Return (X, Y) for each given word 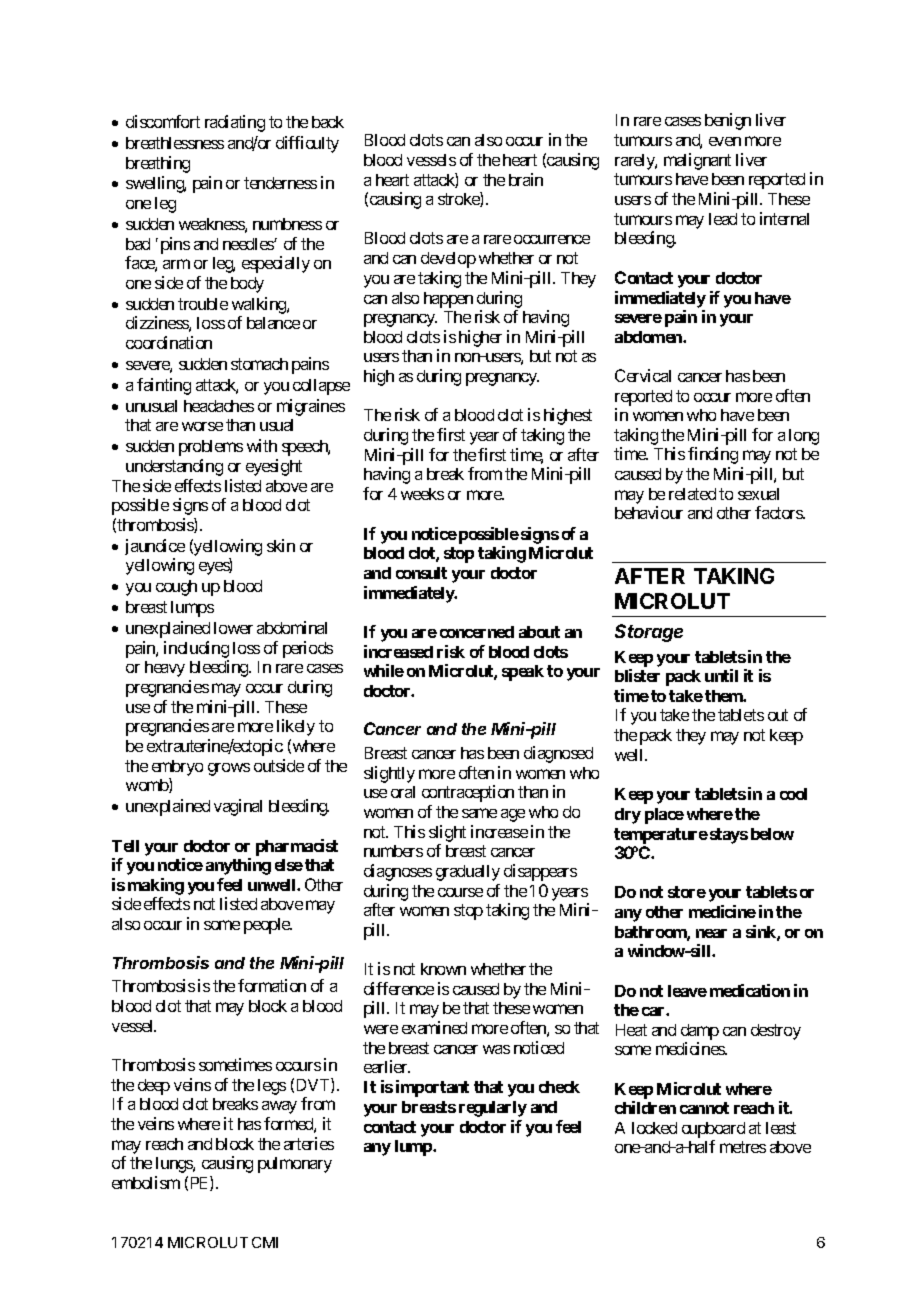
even (725, 141)
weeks (422, 494)
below (772, 834)
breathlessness (175, 143)
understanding (174, 467)
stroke (459, 199)
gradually (468, 873)
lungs (175, 1165)
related (692, 494)
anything (238, 866)
